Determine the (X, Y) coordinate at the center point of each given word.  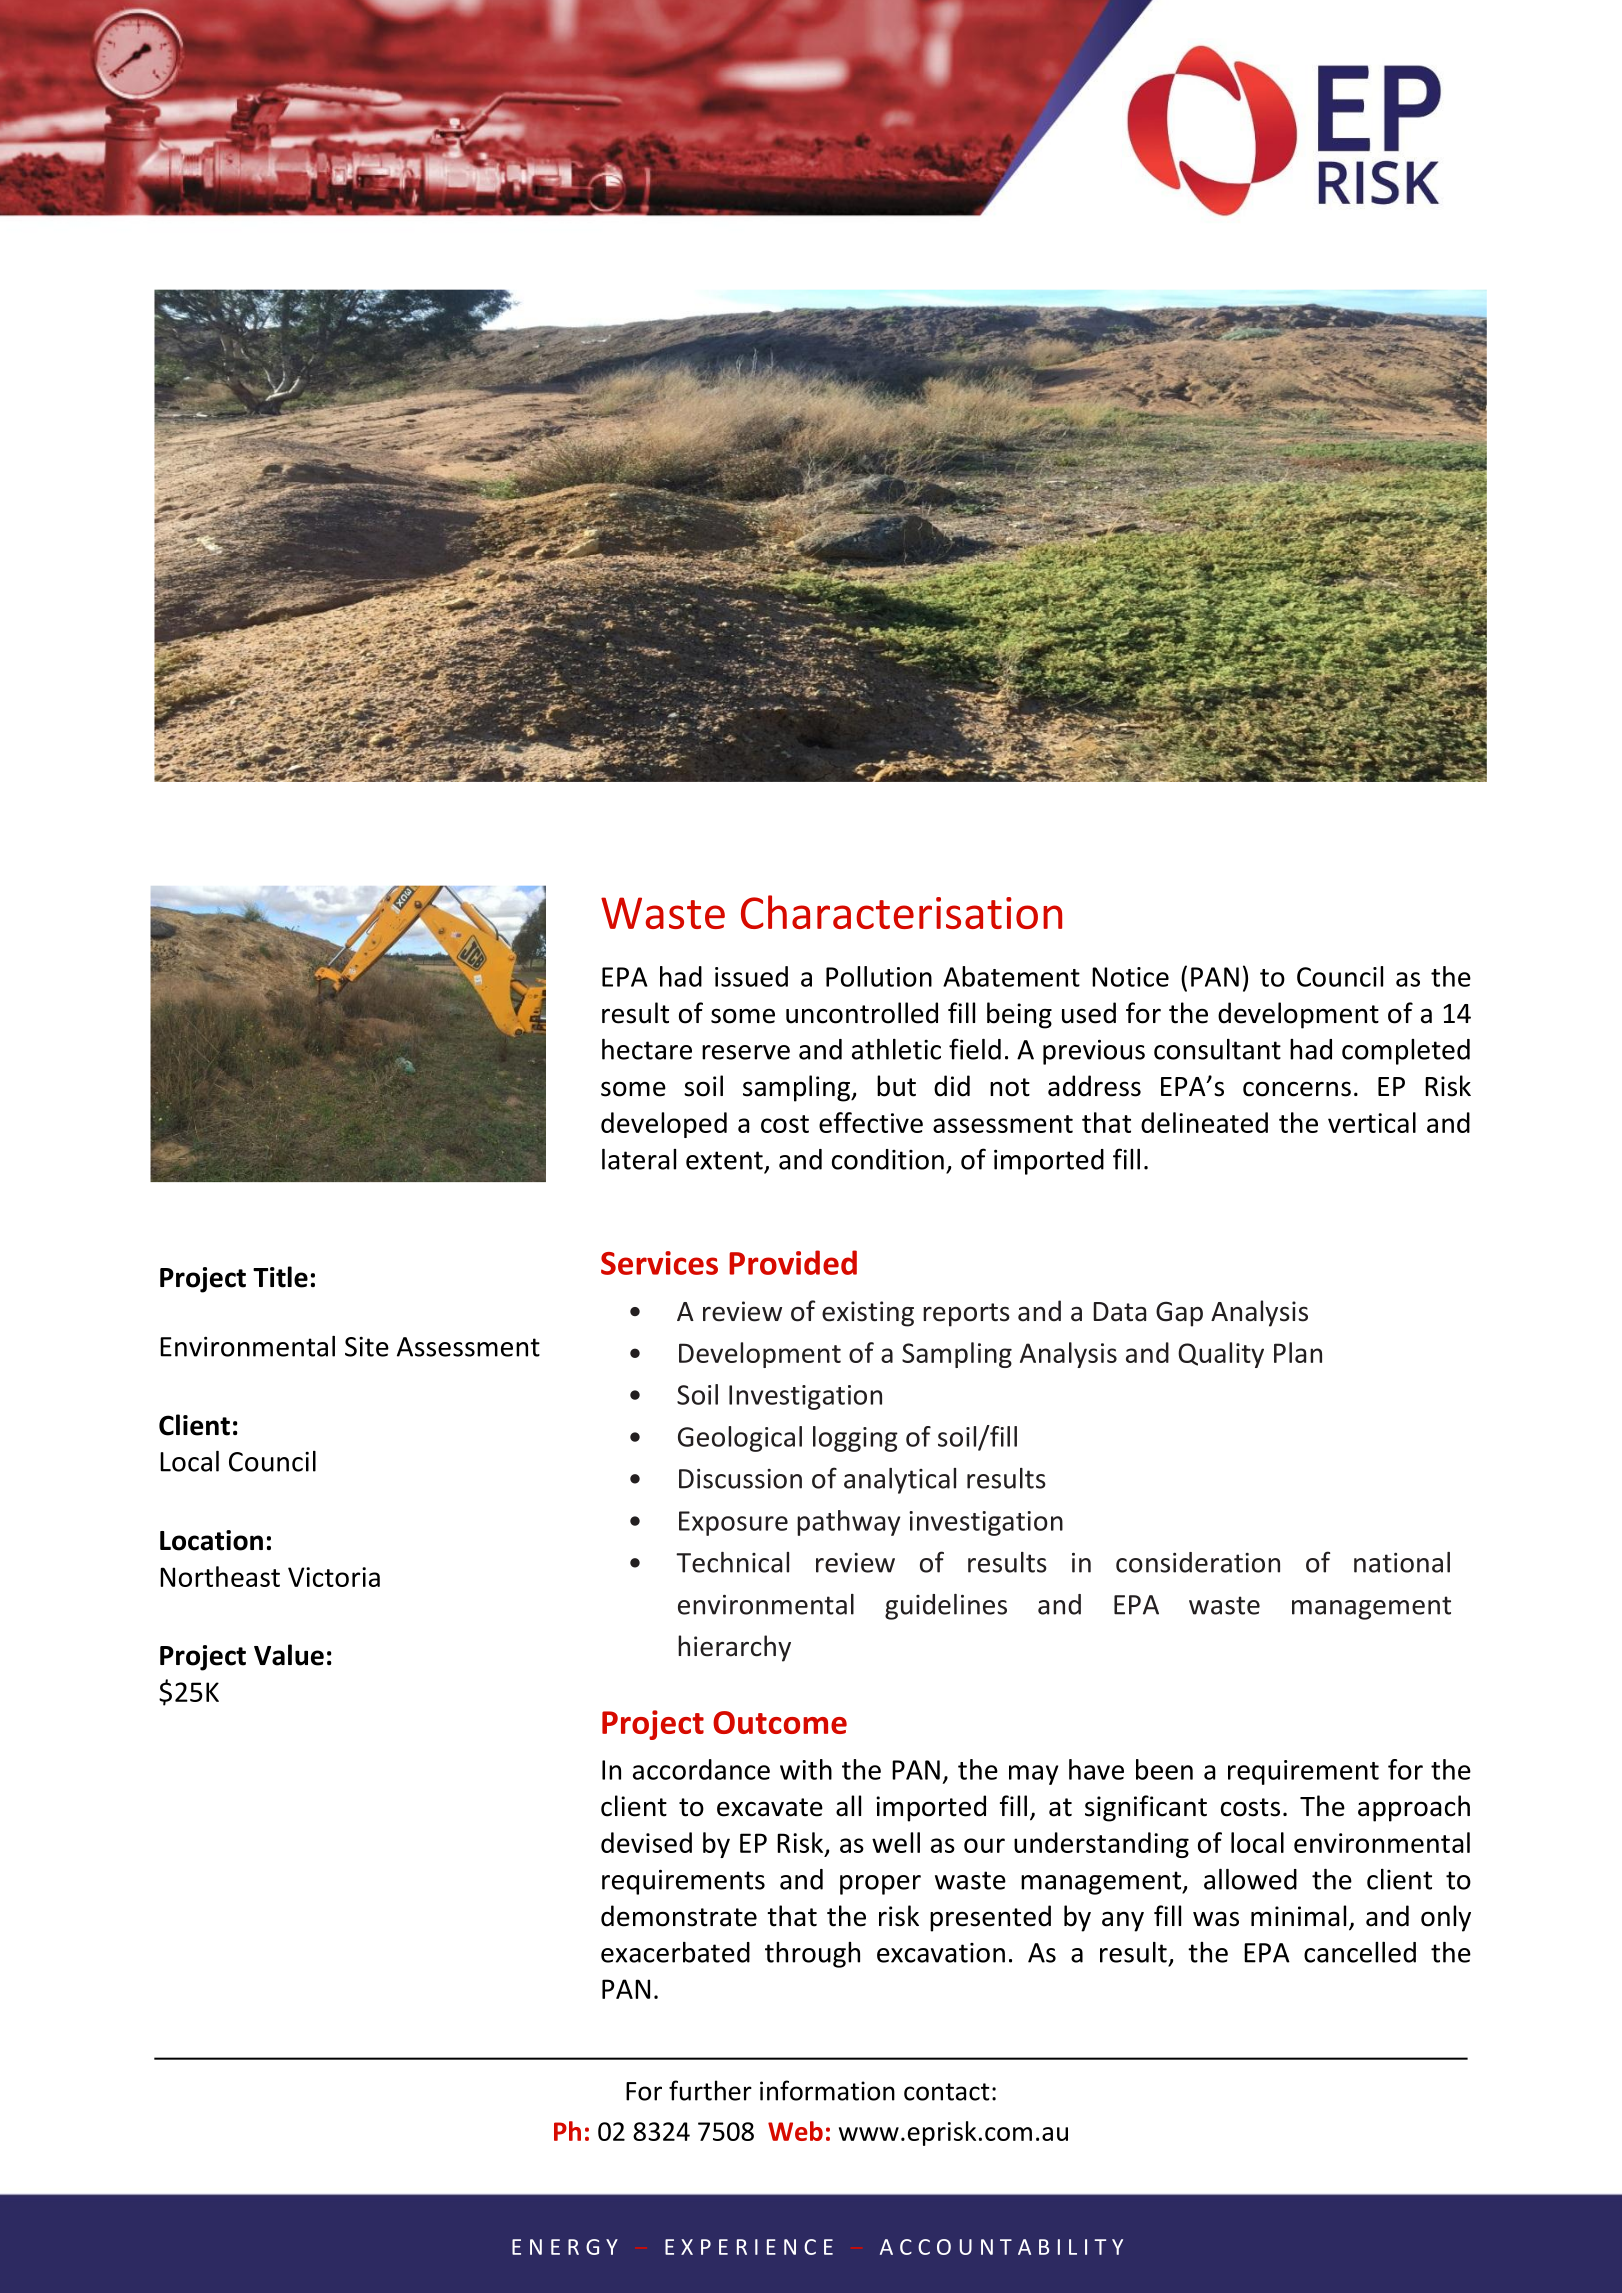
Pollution (879, 976)
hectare (647, 1049)
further (710, 2090)
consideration (1198, 1562)
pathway (848, 1523)
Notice (1130, 977)
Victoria (334, 1577)
